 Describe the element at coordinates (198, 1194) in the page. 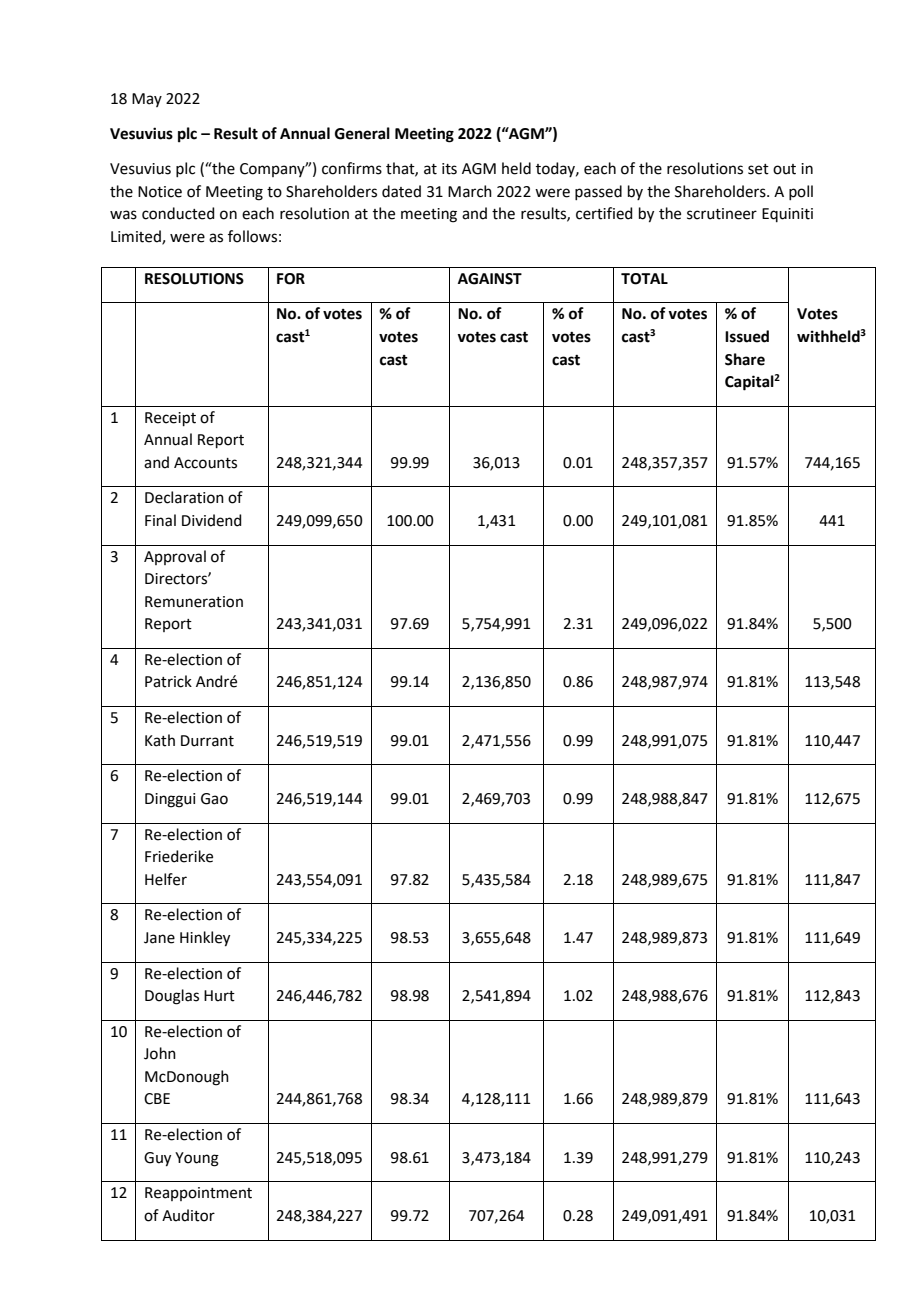

I see `Reappointment` at that location.
